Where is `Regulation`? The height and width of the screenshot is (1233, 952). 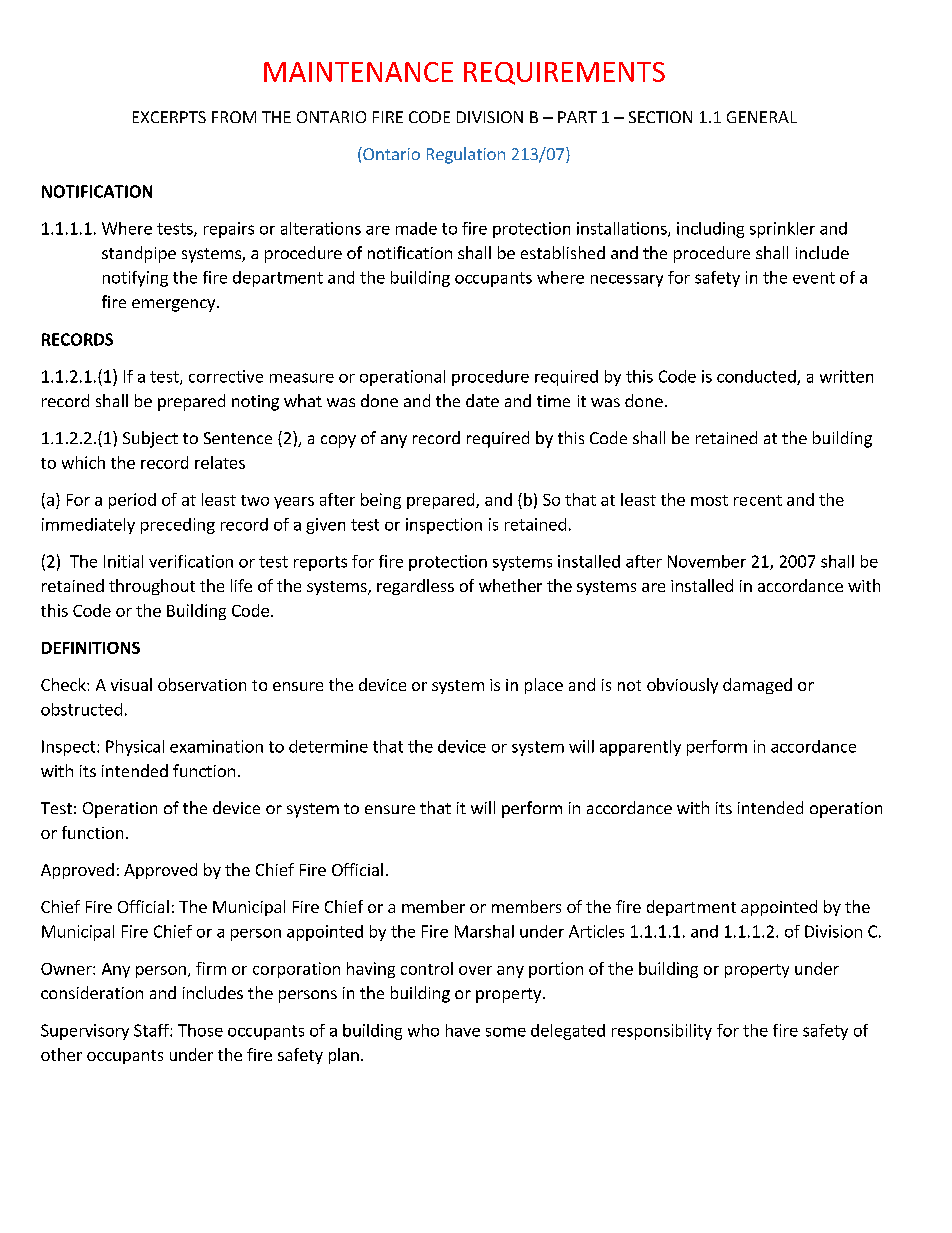 Regulation is located at coordinates (466, 155).
